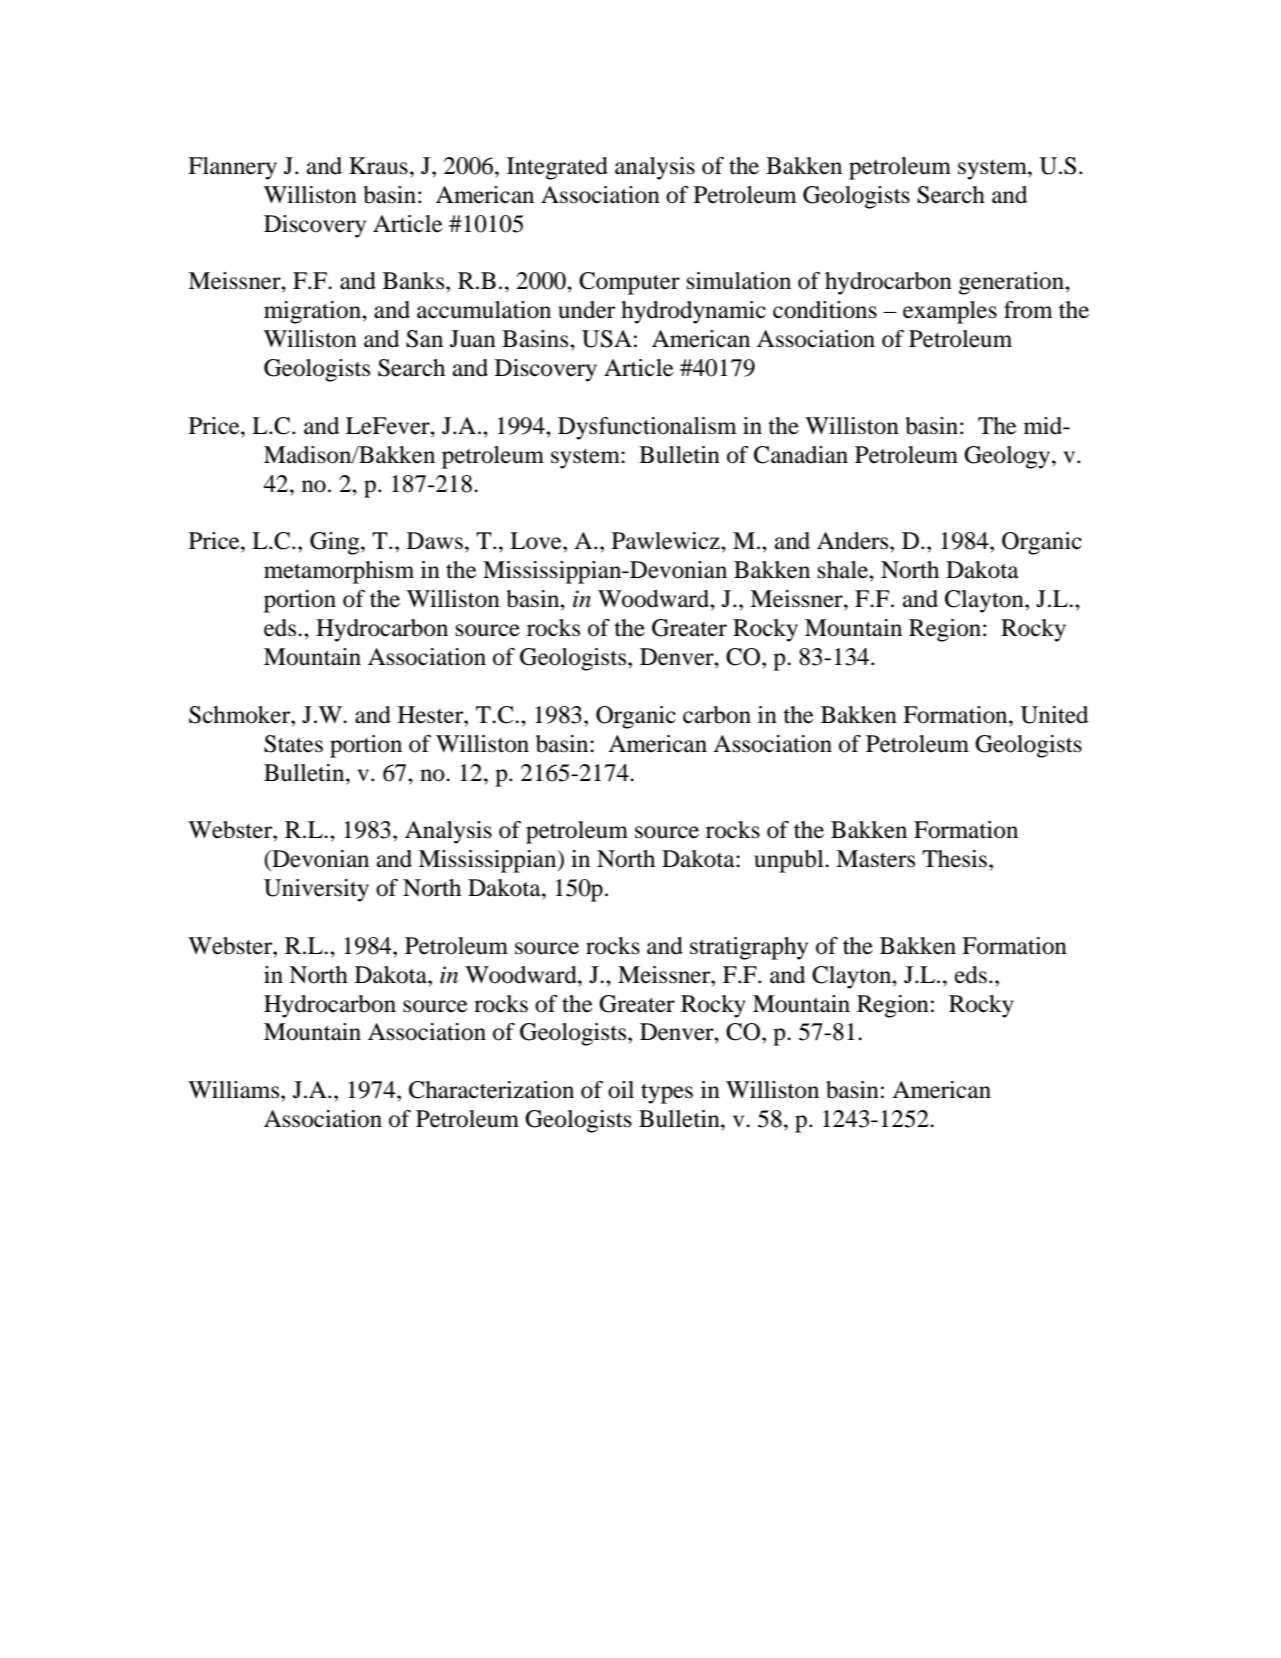  What do you see at coordinates (557, 168) in the image?
I see `Integrated` at bounding box center [557, 168].
